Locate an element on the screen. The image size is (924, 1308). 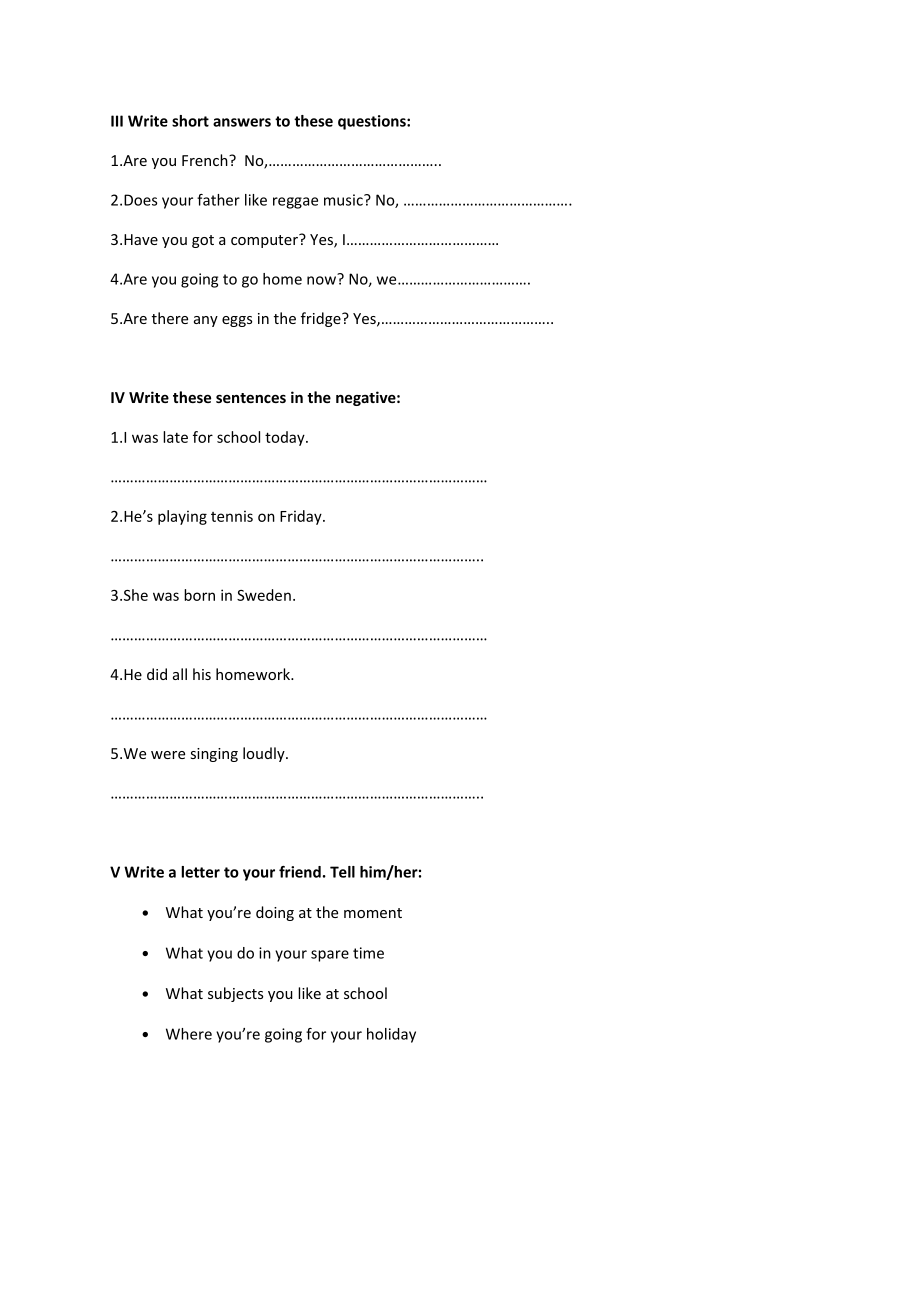
loudly is located at coordinates (265, 754).
